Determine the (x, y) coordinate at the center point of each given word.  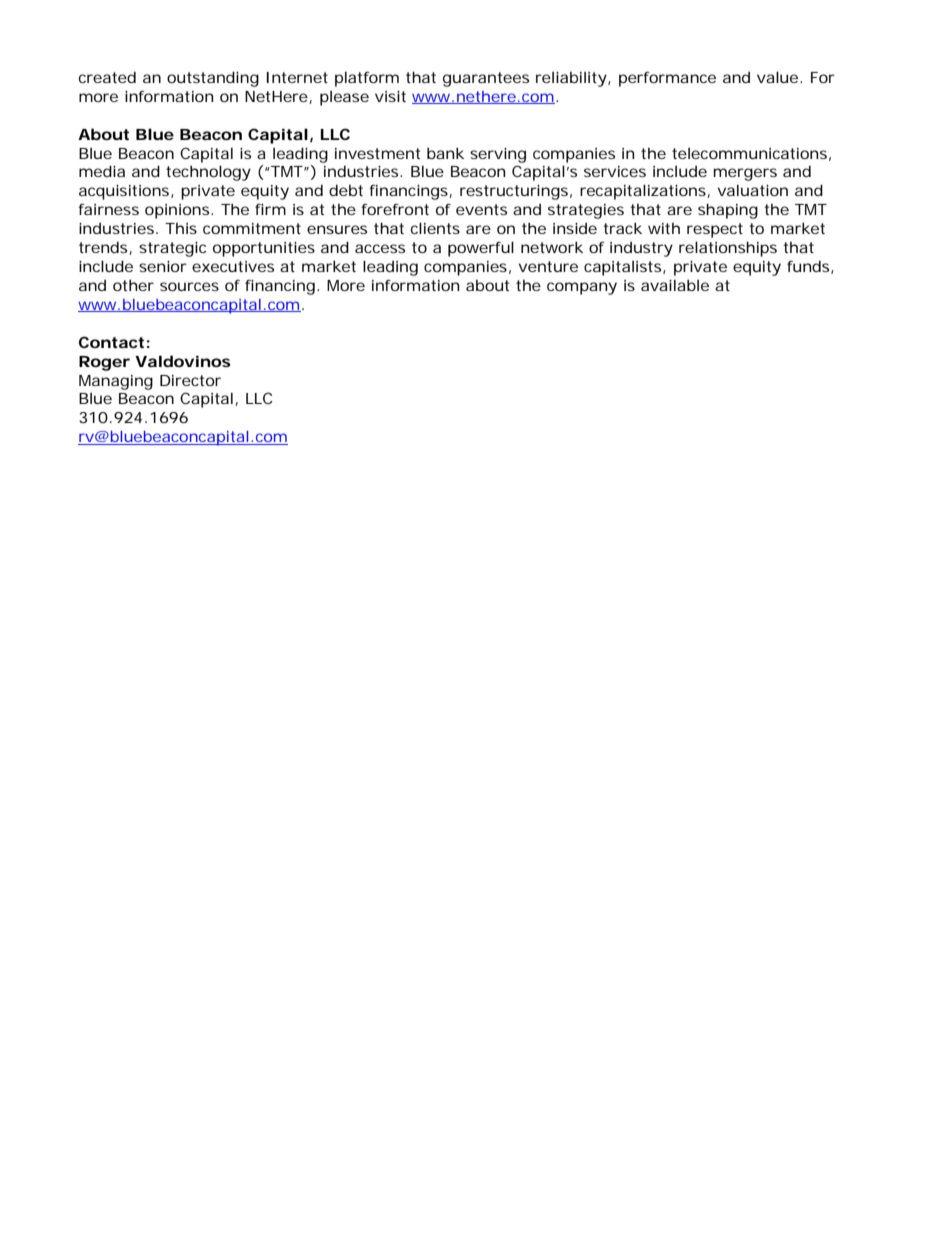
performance (667, 79)
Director (190, 380)
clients (435, 228)
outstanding (213, 79)
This (181, 228)
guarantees (486, 79)
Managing (116, 382)
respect (715, 230)
